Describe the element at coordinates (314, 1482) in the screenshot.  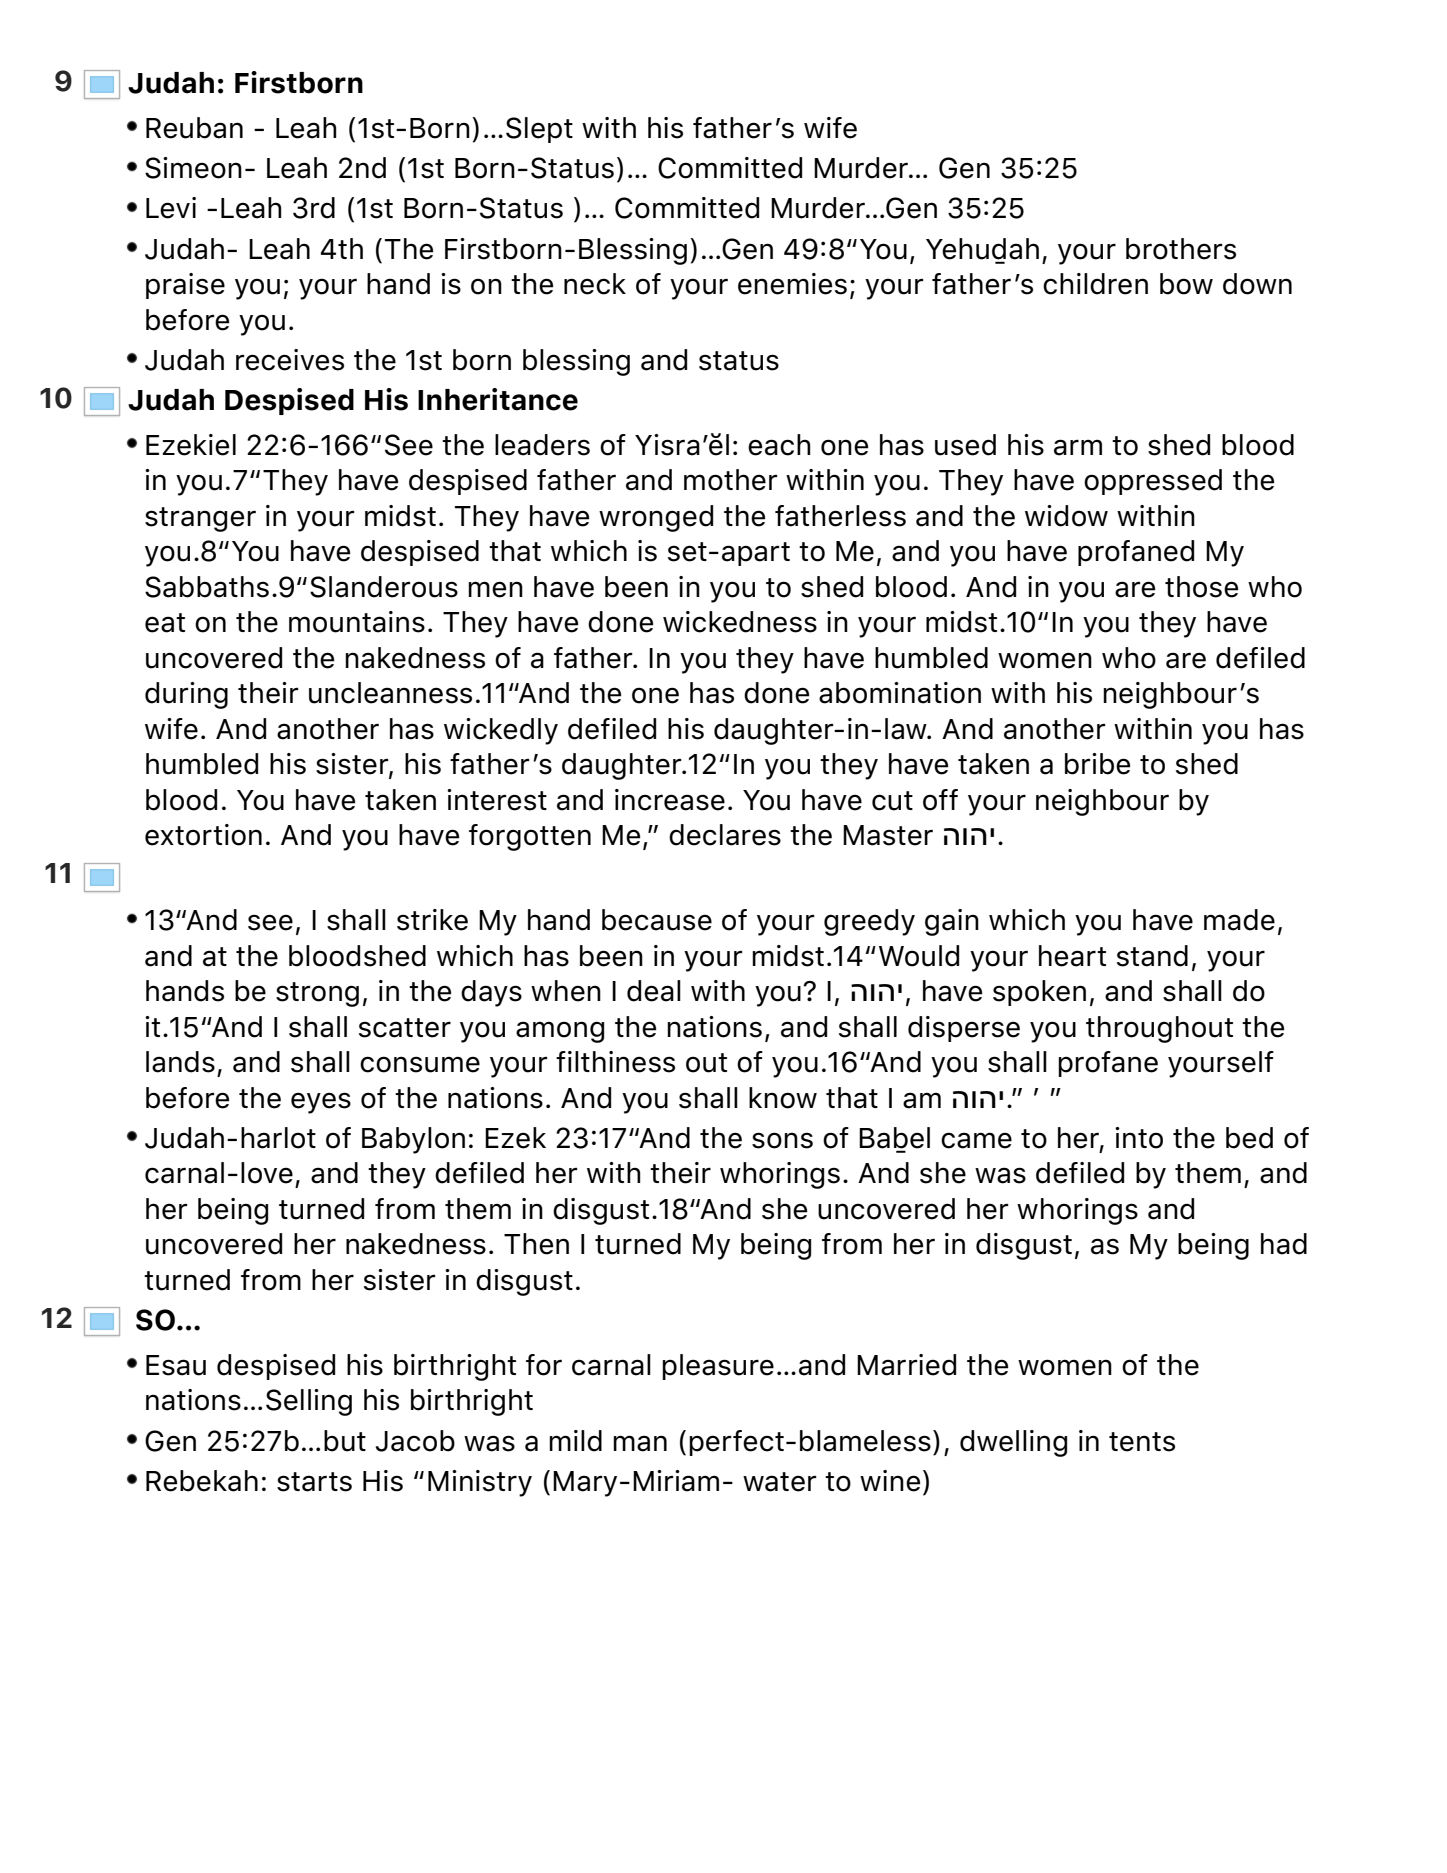
I see `starts` at that location.
